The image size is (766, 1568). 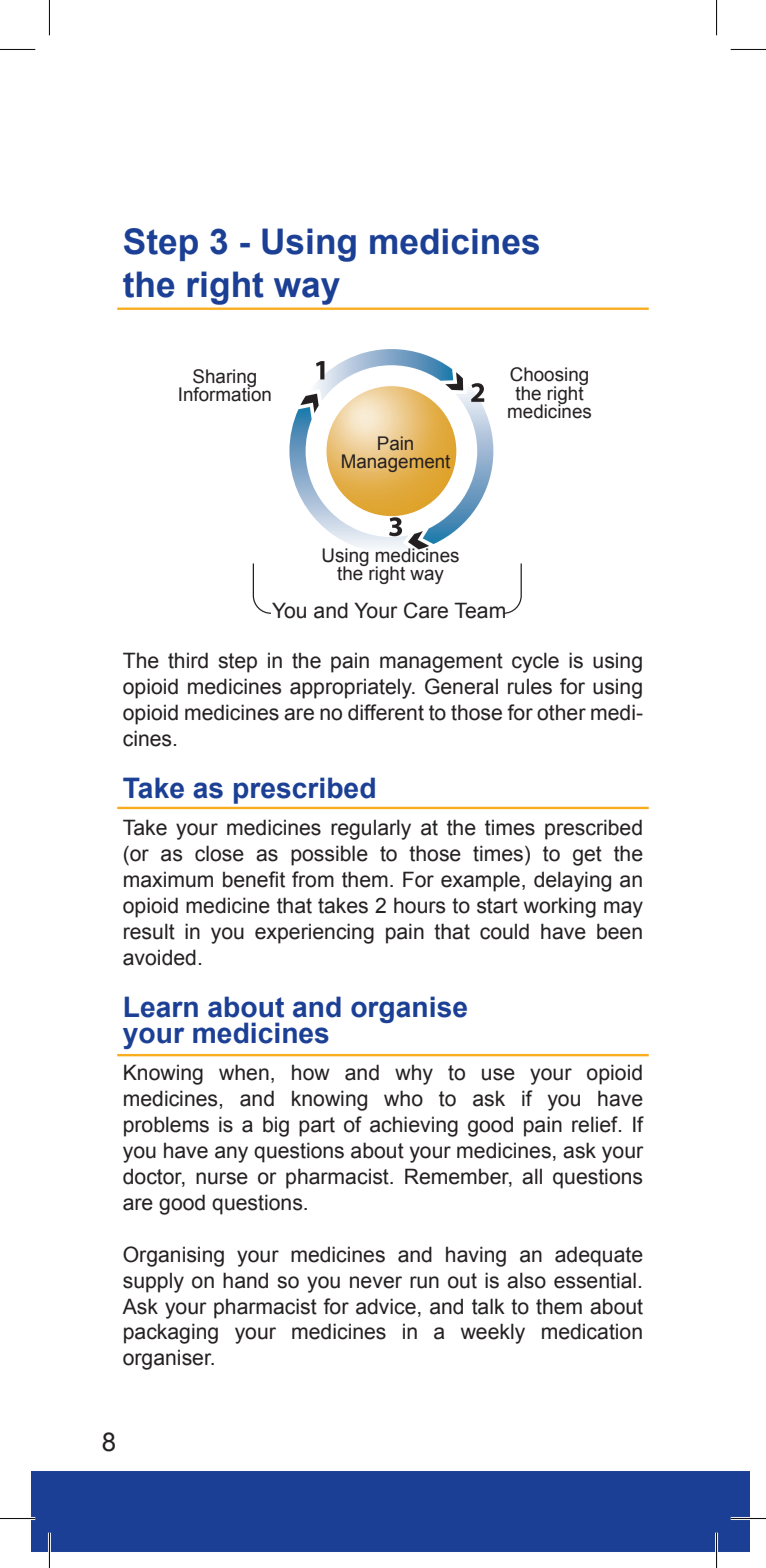 What do you see at coordinates (171, 1333) in the screenshot?
I see `packaging` at bounding box center [171, 1333].
